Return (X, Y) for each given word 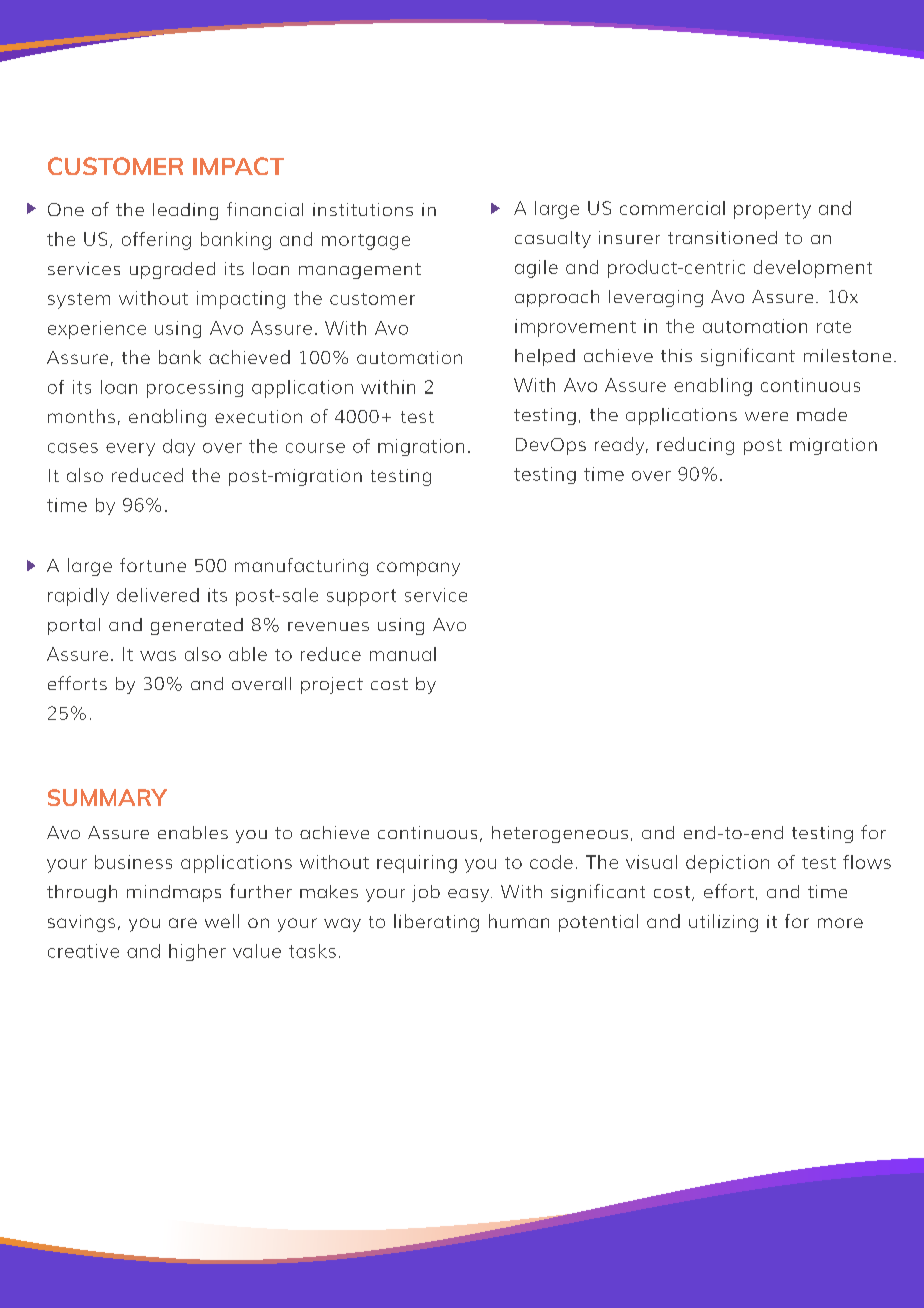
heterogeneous (560, 834)
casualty (553, 239)
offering (156, 241)
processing (195, 389)
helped (545, 357)
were (766, 416)
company (418, 569)
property (772, 211)
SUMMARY (107, 797)
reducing (695, 446)
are (183, 923)
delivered (158, 595)
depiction (727, 864)
